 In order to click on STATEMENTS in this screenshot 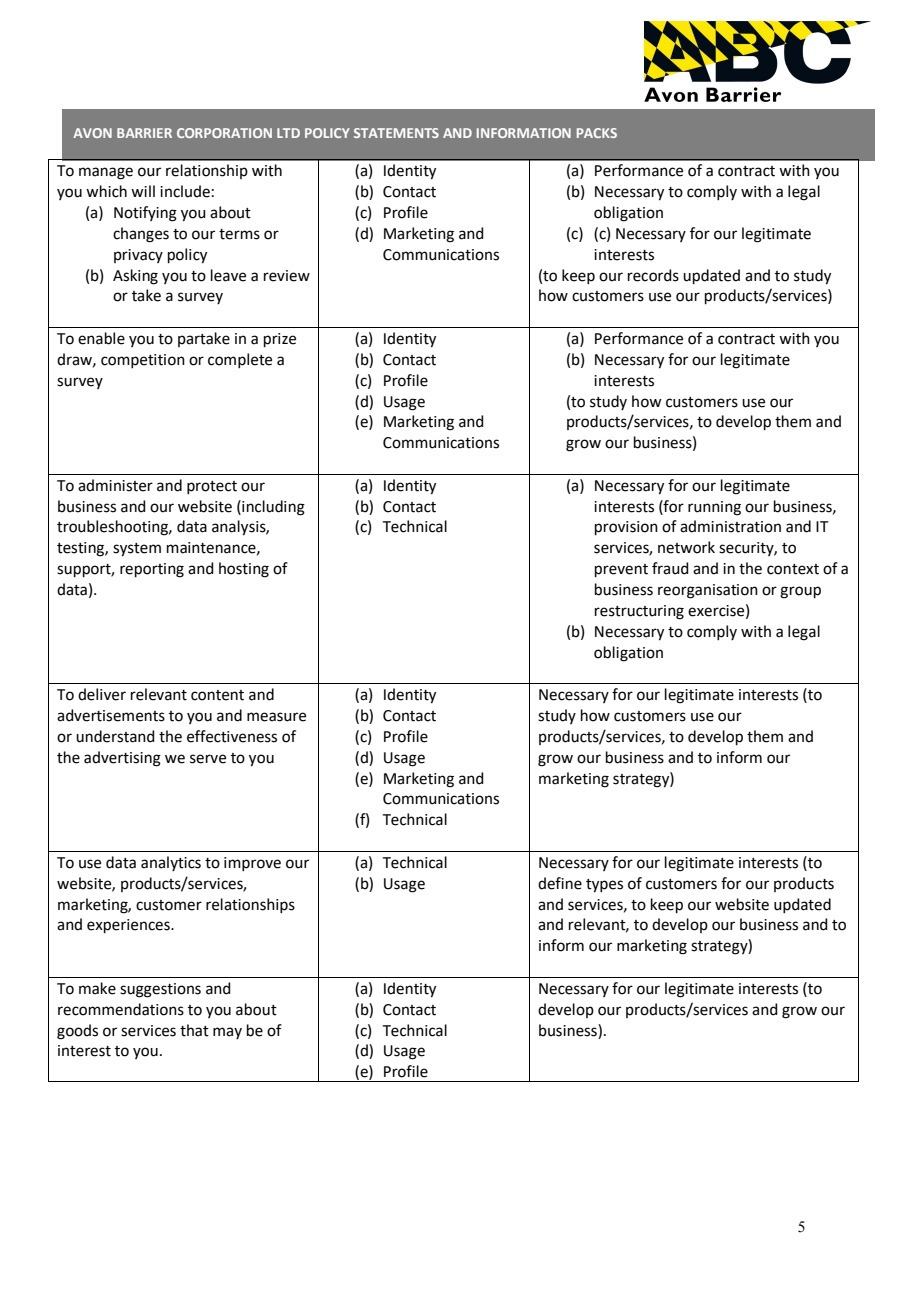, I will do `click(396, 133)`.
